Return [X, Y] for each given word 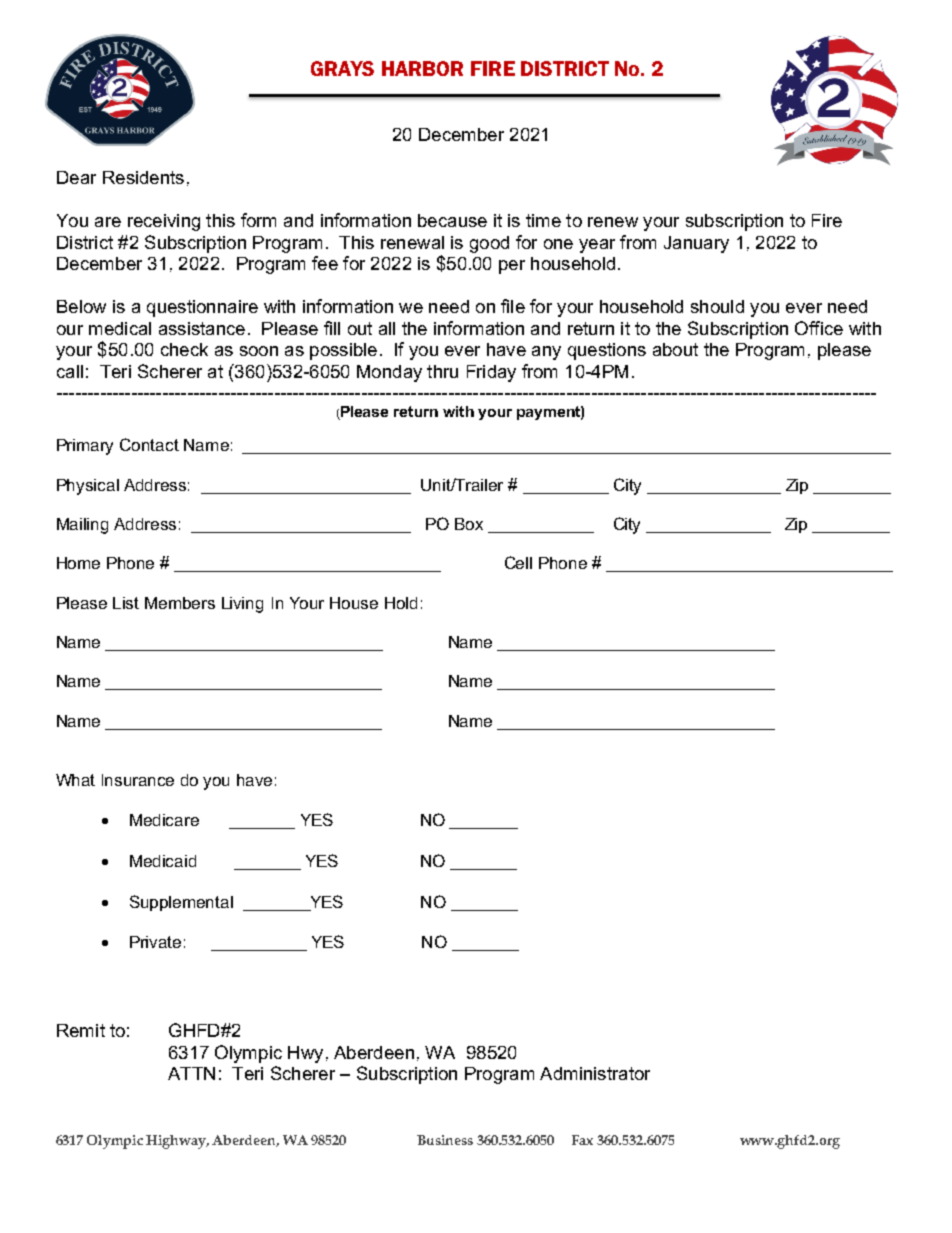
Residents [143, 177]
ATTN [191, 1073]
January [696, 244]
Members [180, 603]
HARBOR [422, 68]
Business [445, 1140]
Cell [518, 562]
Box [469, 524]
